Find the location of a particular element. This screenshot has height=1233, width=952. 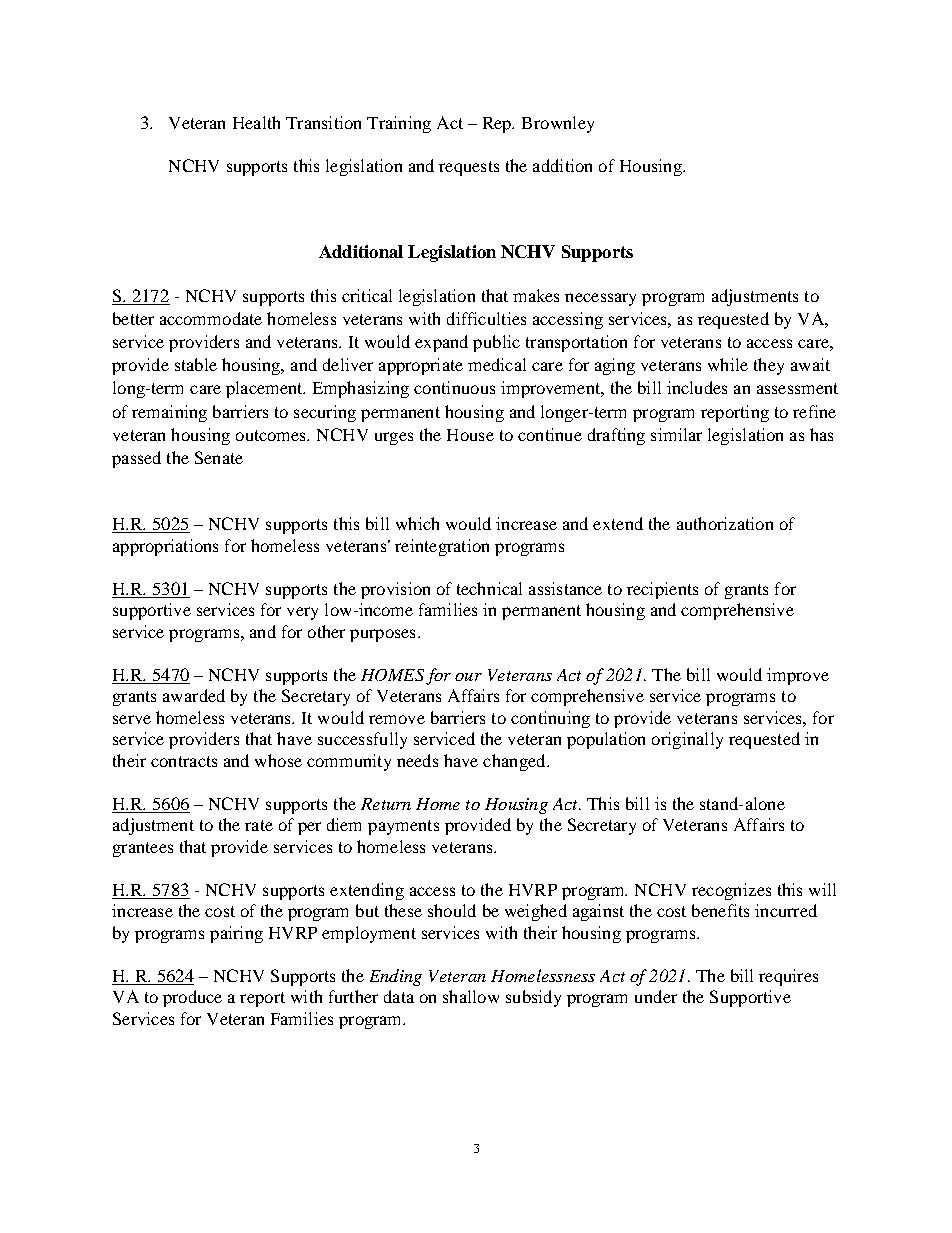

shallow is located at coordinates (471, 996).
